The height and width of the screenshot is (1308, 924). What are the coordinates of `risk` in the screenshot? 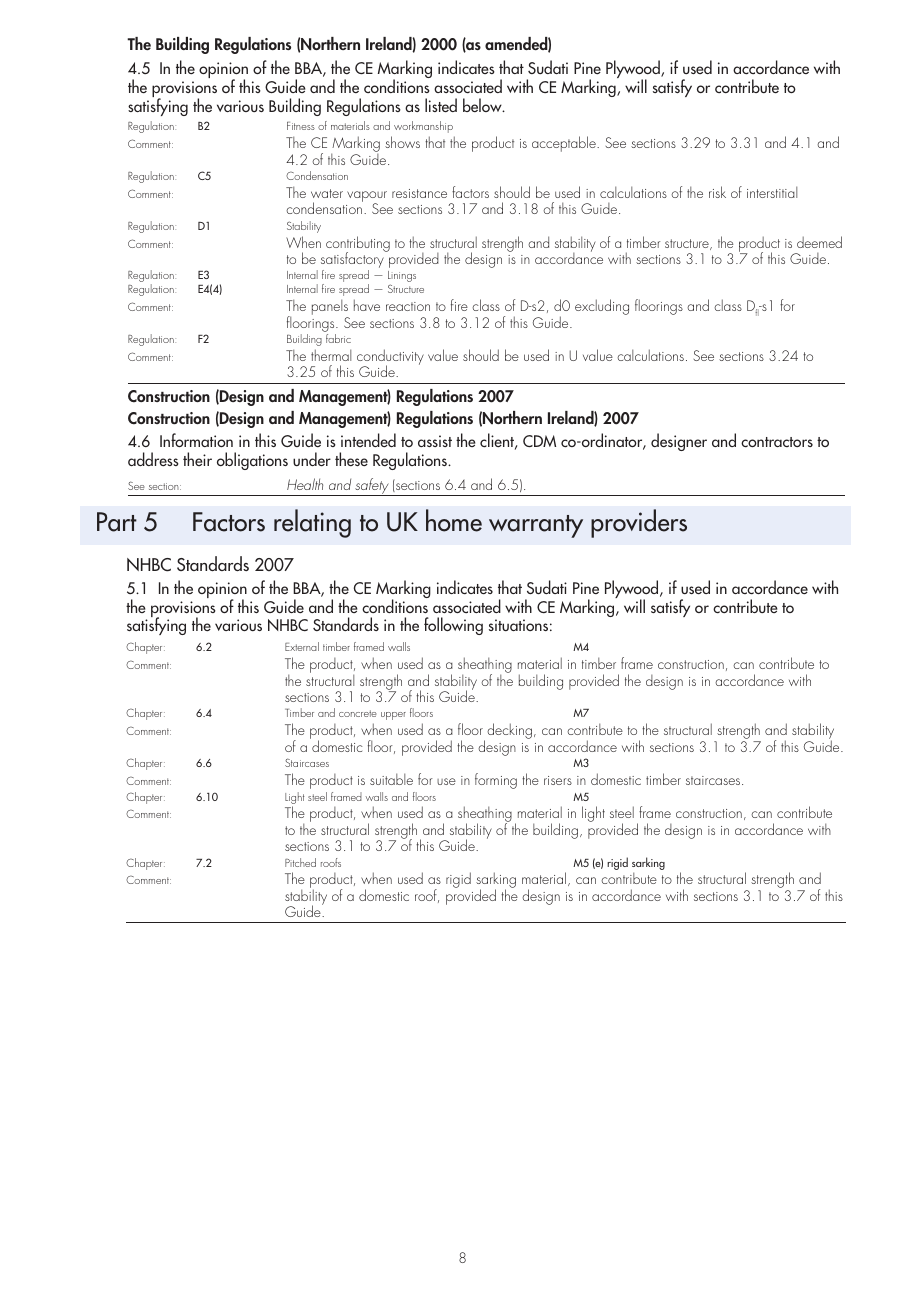 It's located at (717, 192).
